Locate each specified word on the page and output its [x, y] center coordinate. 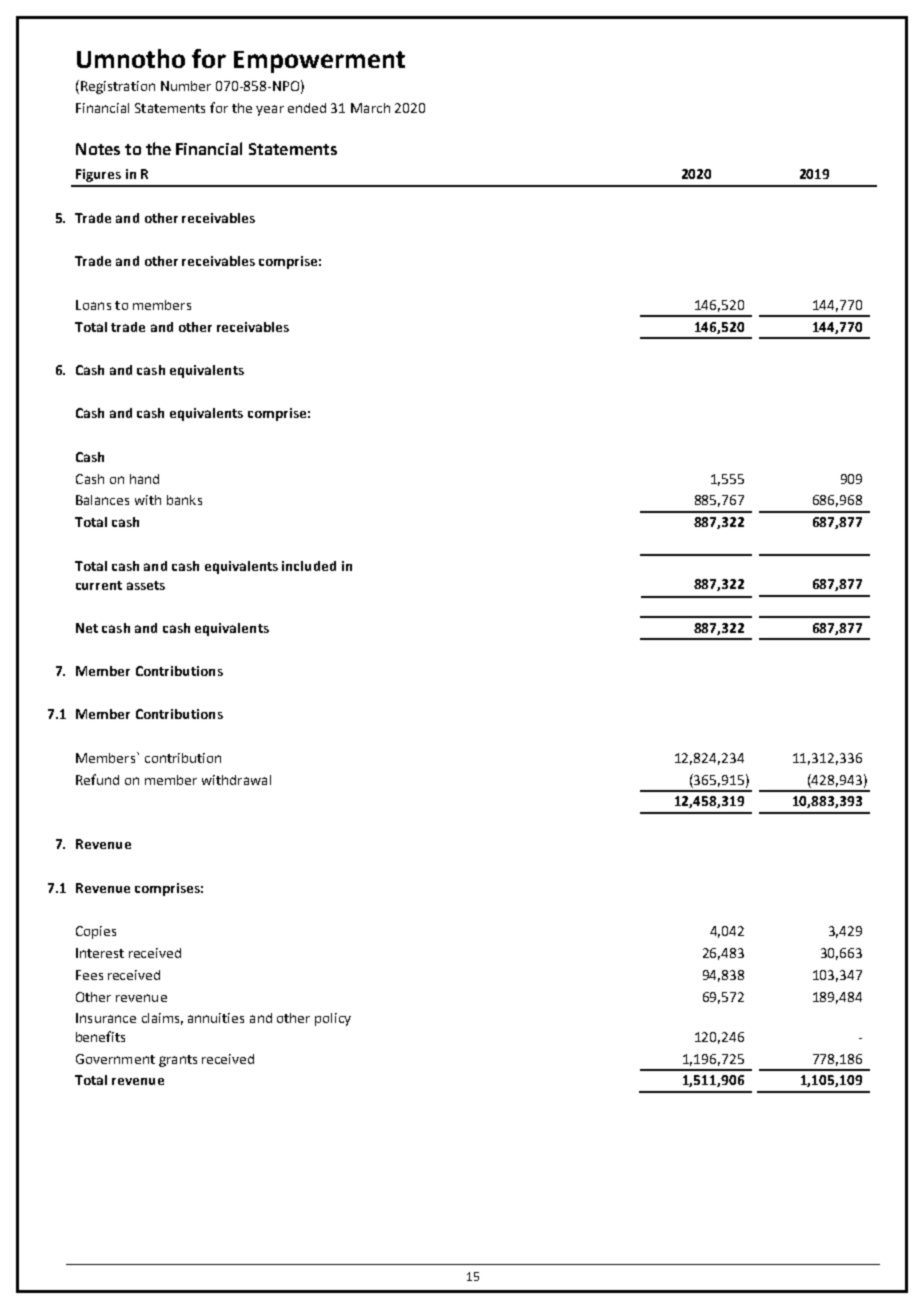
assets [146, 585]
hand [144, 479]
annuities [216, 1018]
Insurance [106, 1018]
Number [186, 86]
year [270, 110]
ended [307, 108]
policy [333, 1019]
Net [87, 628]
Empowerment [319, 62]
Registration [118, 87]
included [309, 566]
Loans [93, 305]
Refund [97, 779]
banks [184, 500]
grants [178, 1061]
